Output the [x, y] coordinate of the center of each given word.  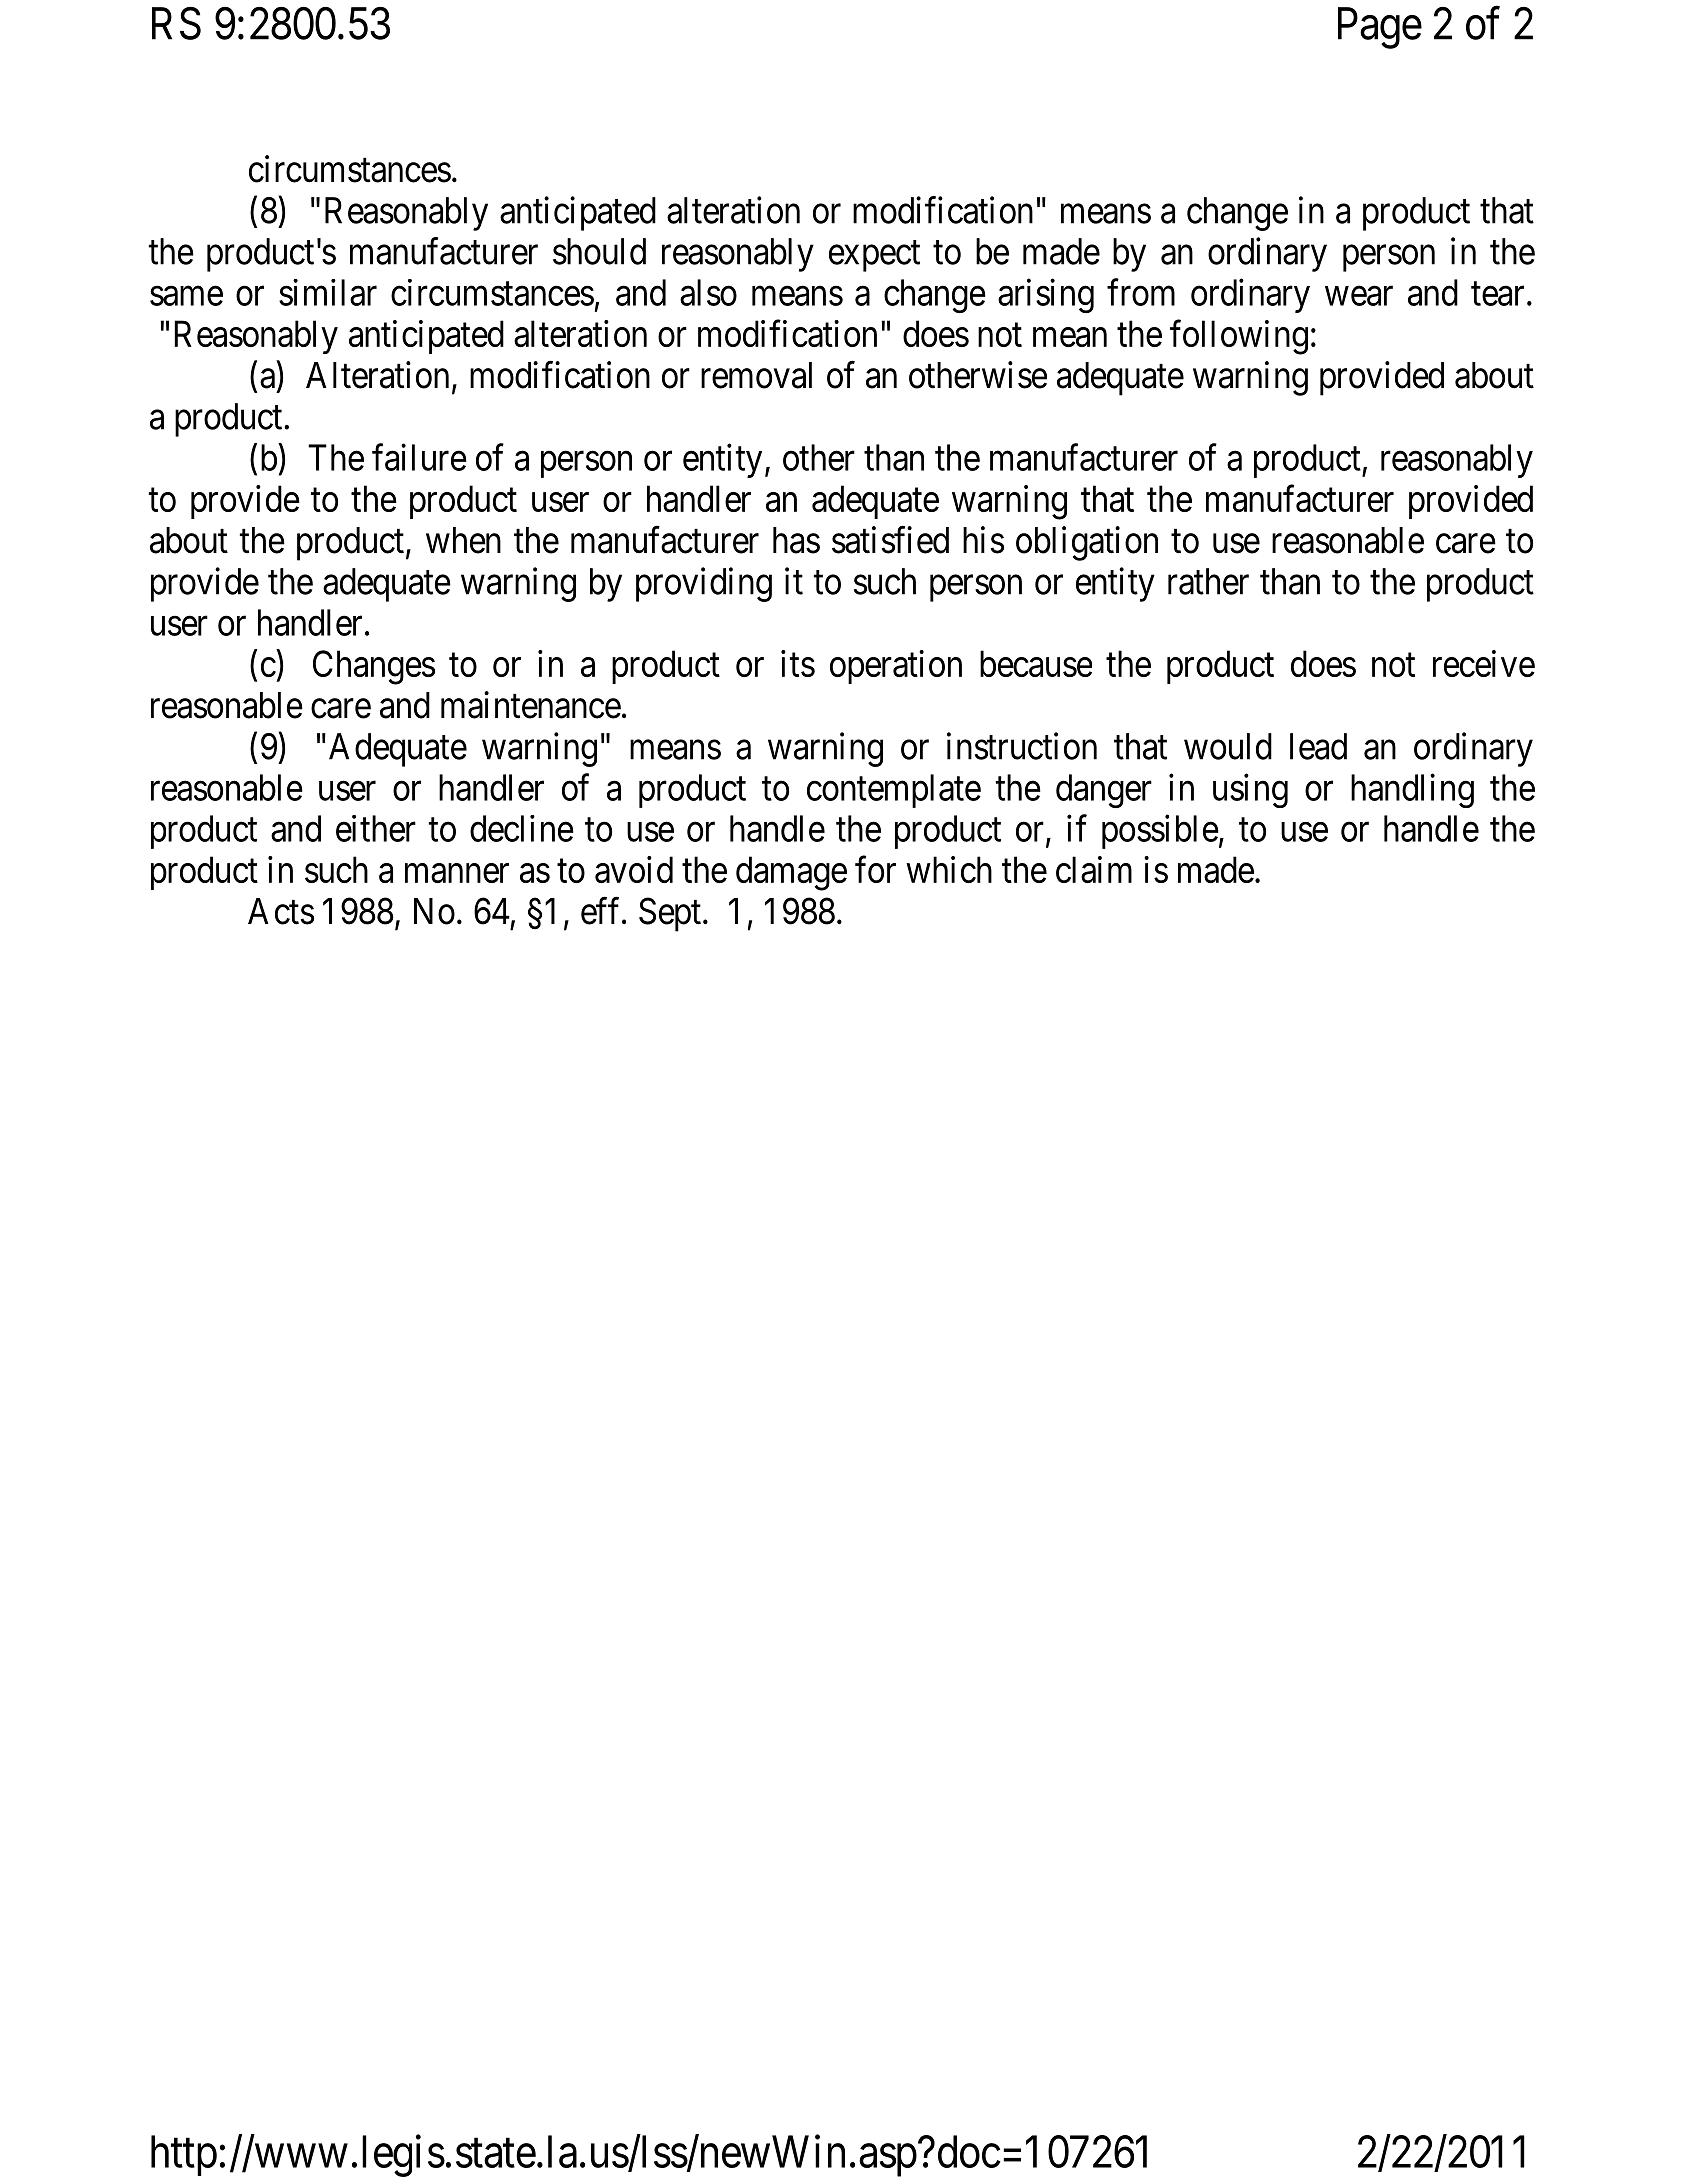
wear [1359, 296]
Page [1380, 28]
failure [419, 457]
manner [457, 873]
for [875, 869]
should [599, 251]
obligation [1087, 543]
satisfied [890, 540]
